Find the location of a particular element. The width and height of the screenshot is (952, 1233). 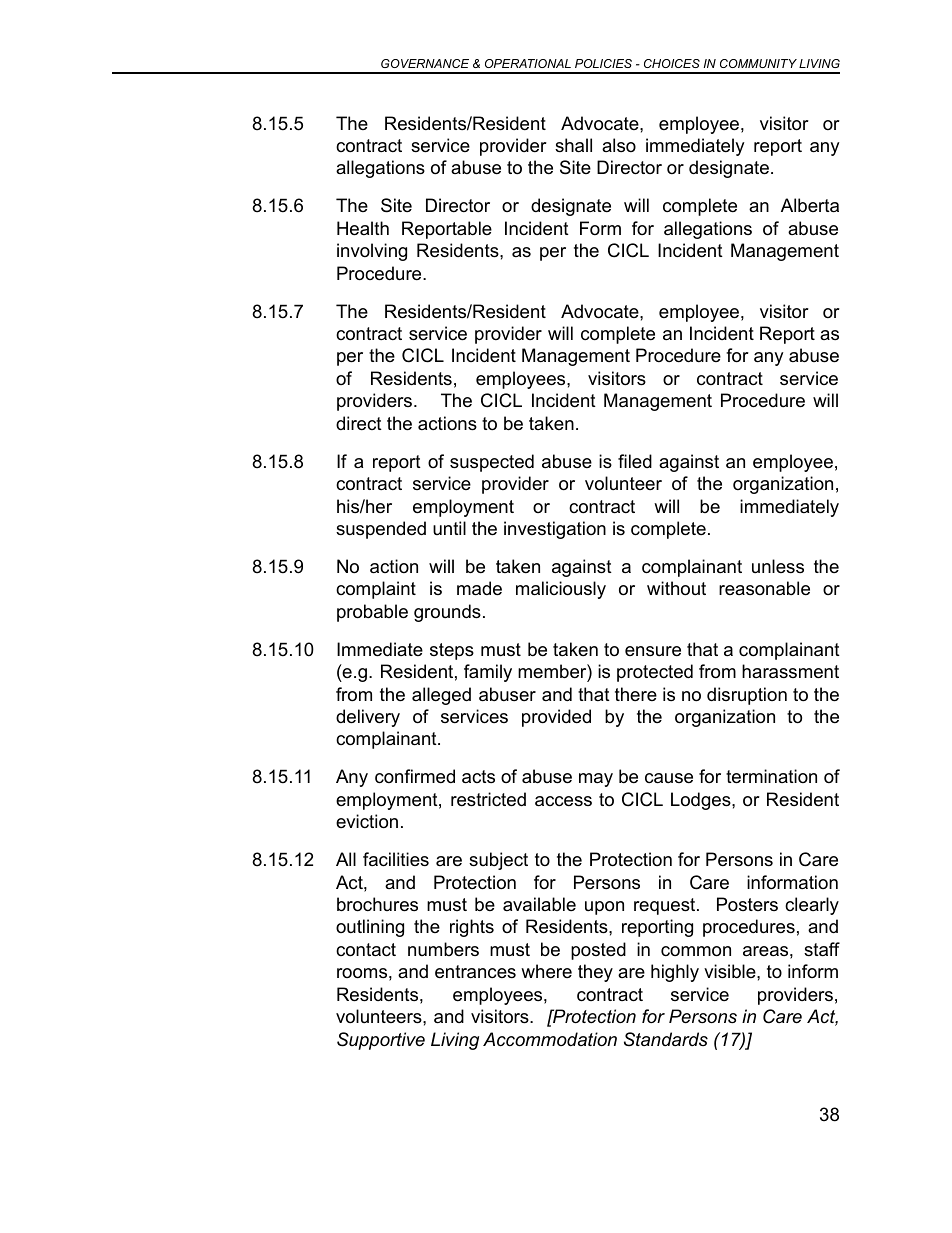

POLICIES is located at coordinates (603, 63).
